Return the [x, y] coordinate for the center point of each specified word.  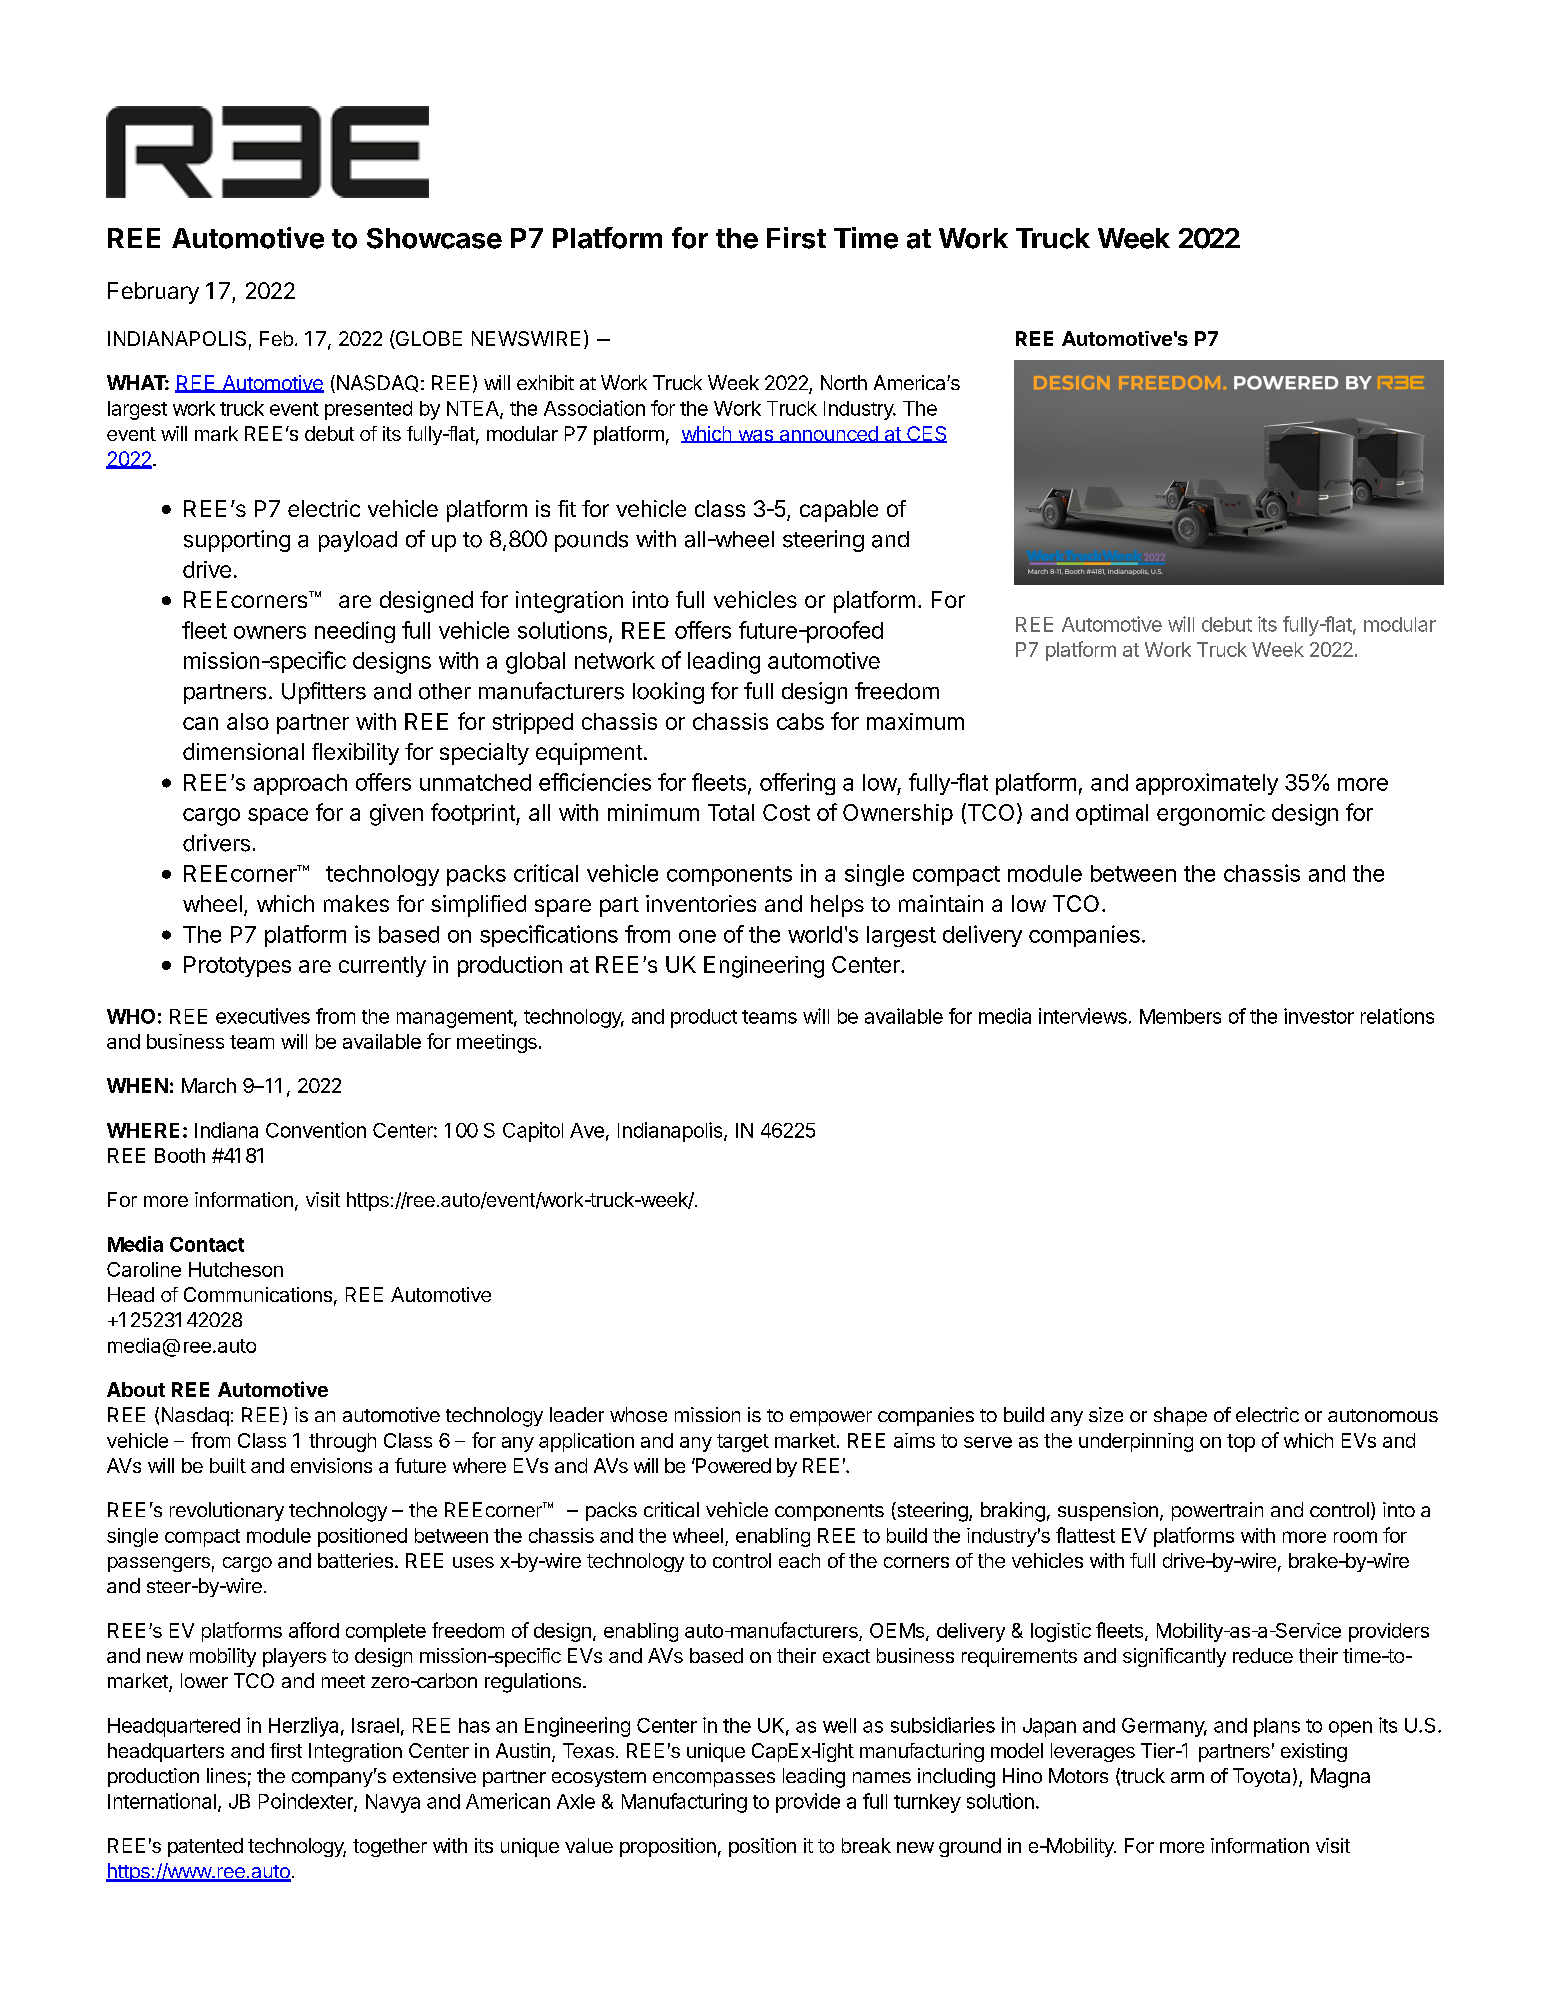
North [844, 382]
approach [300, 784]
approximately [1207, 784]
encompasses [714, 1779]
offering [797, 784]
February [153, 293]
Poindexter [307, 1802]
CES [926, 434]
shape [1180, 1416]
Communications [258, 1294]
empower [831, 1418]
